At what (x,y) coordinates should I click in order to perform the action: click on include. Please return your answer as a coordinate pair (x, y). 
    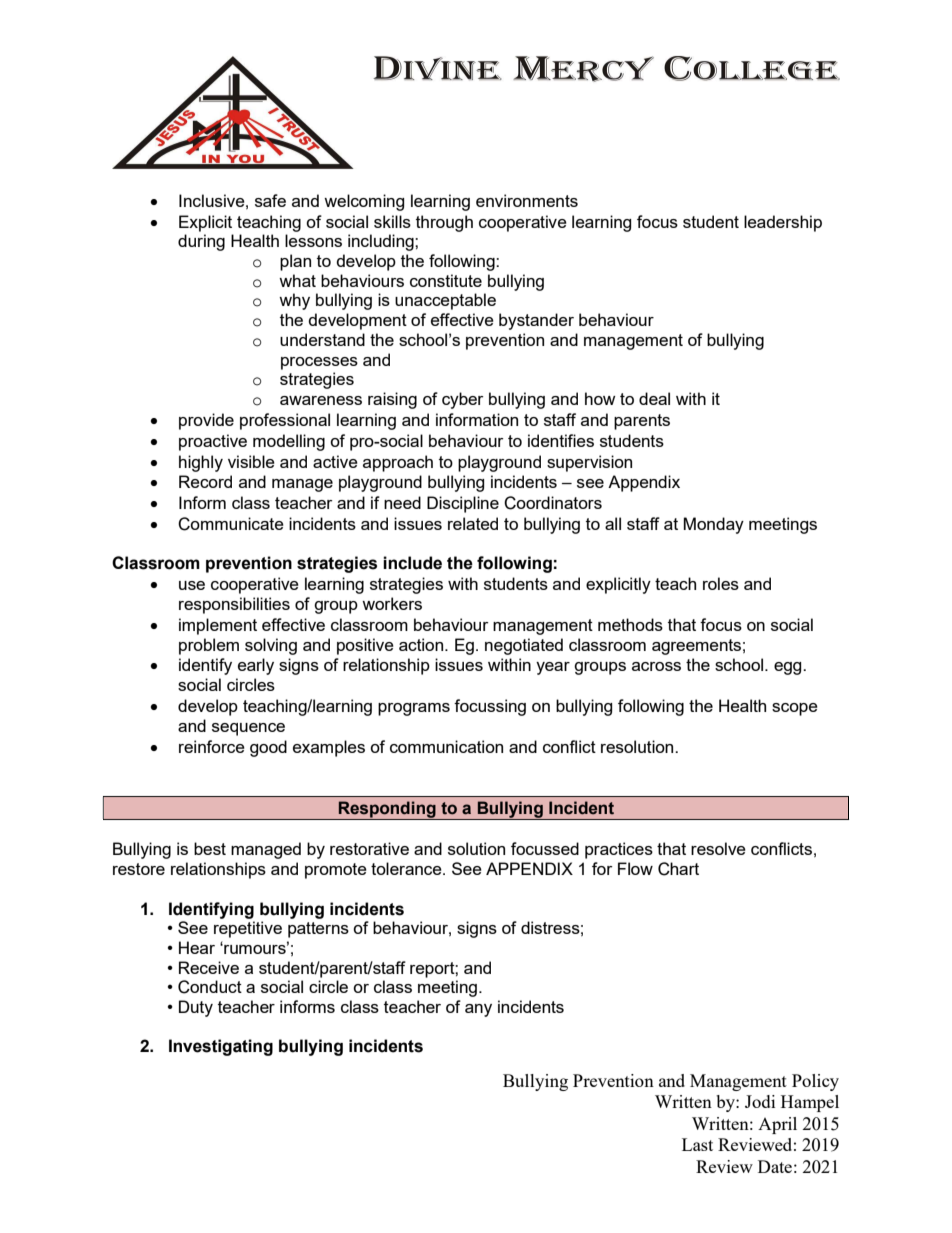
    Looking at the image, I should click on (412, 563).
